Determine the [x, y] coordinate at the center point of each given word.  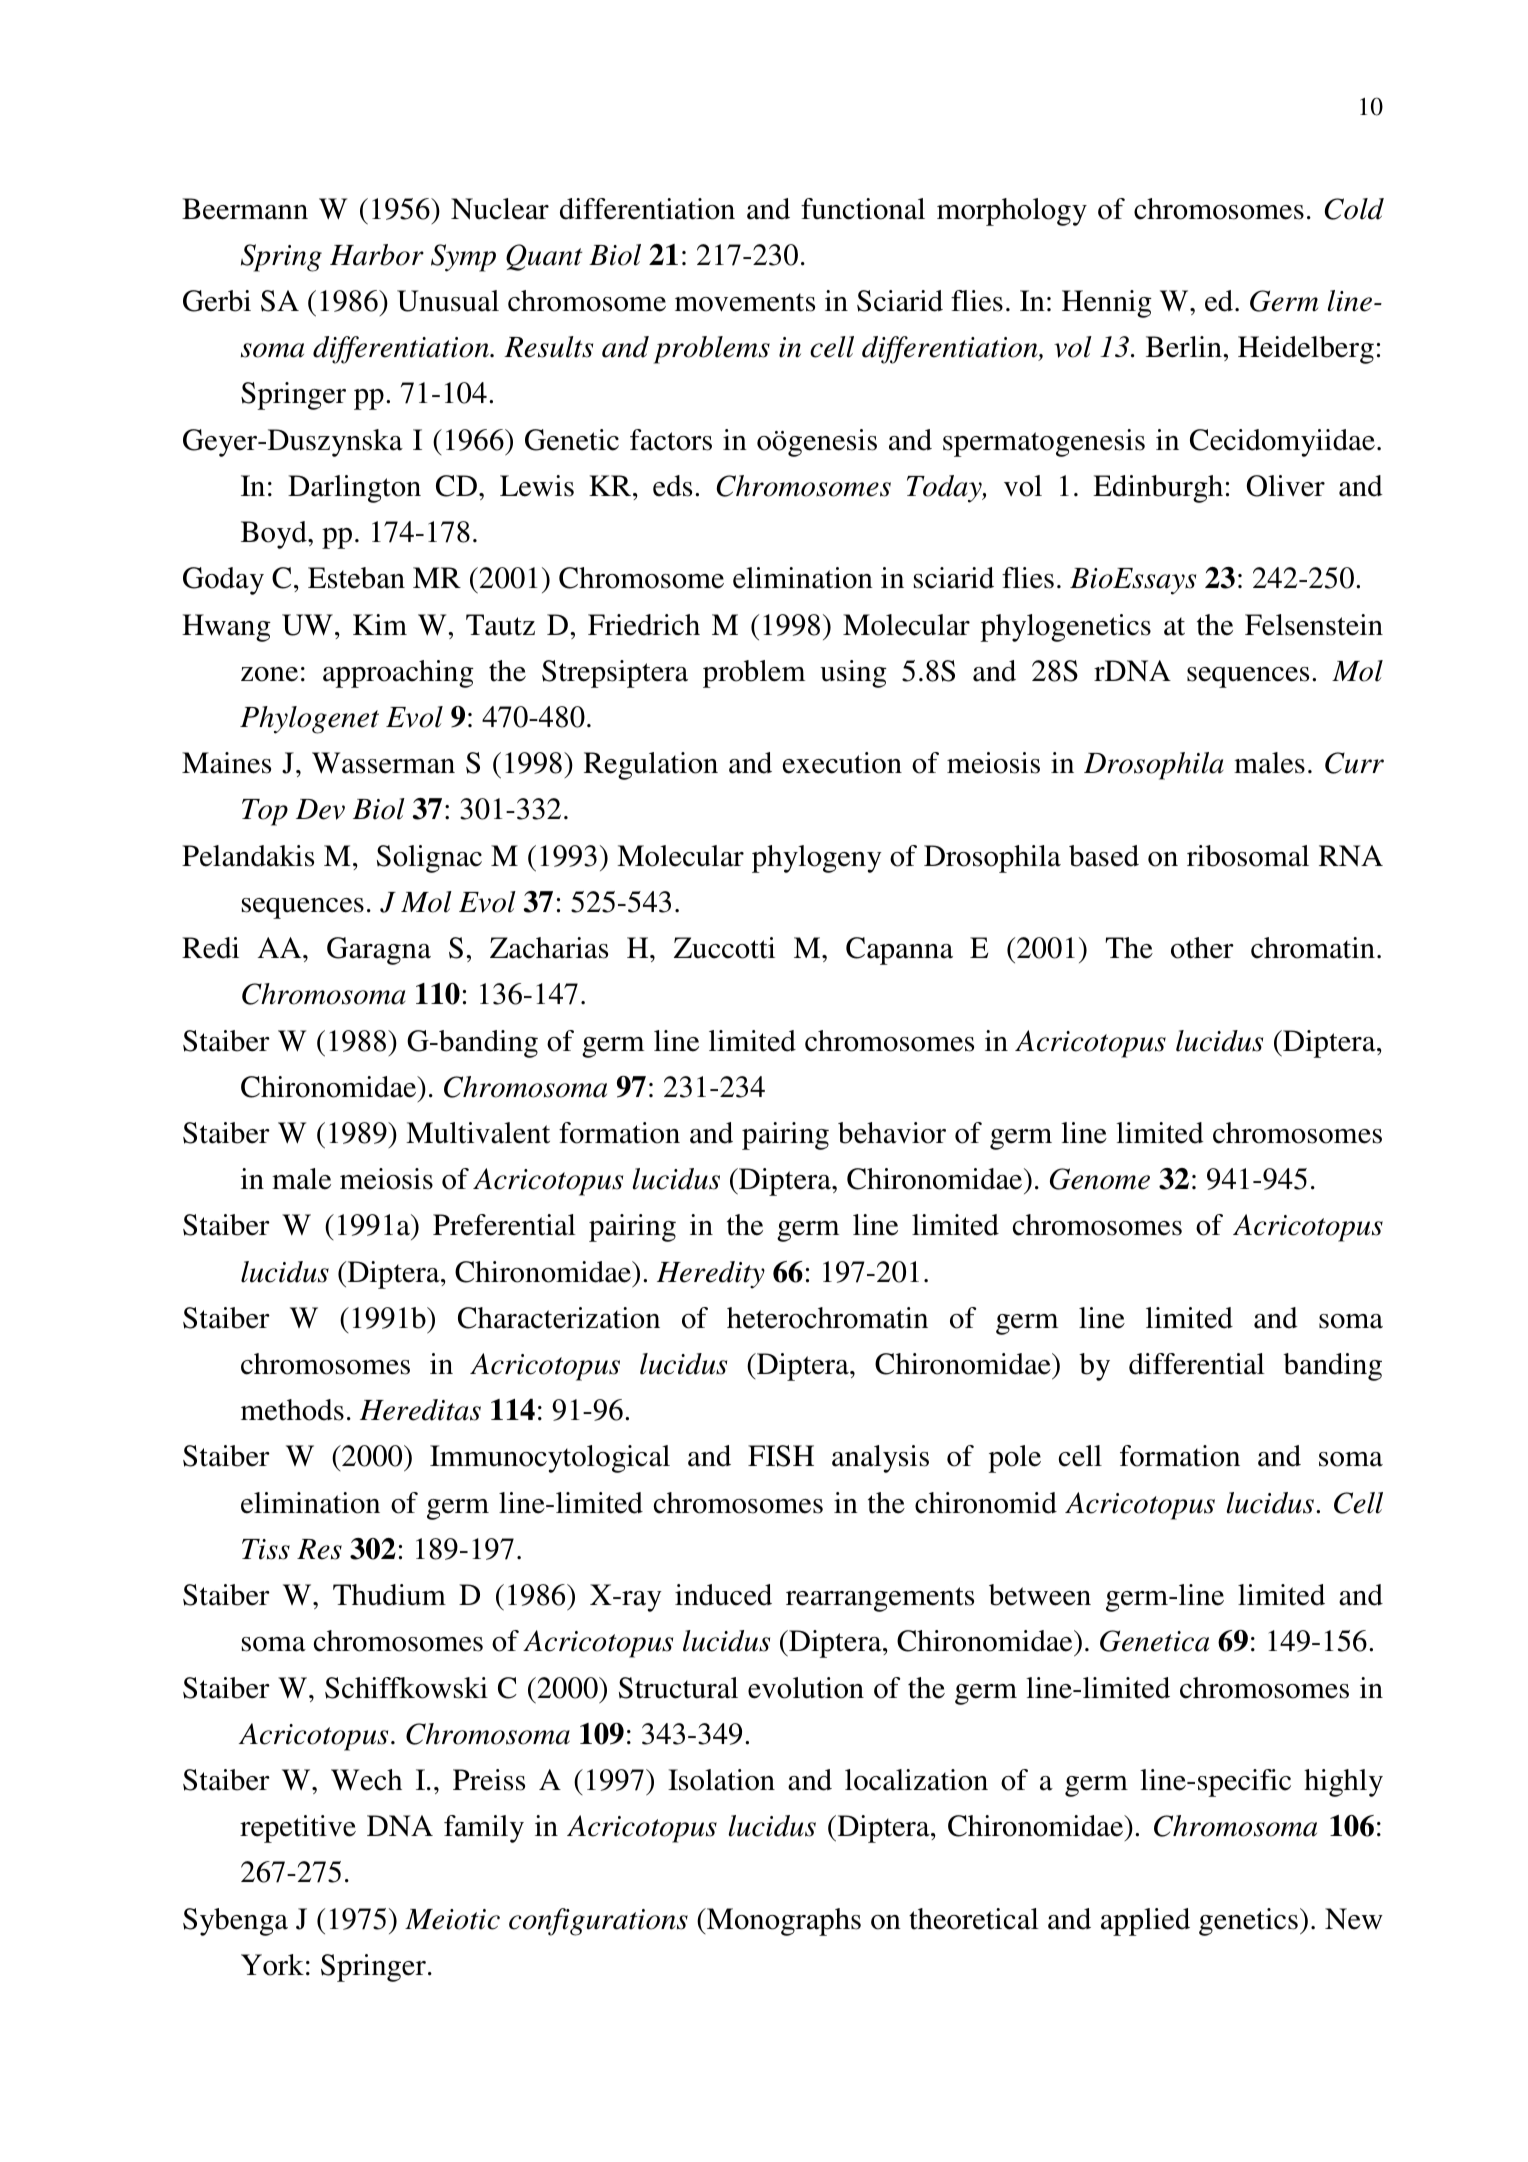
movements [745, 302]
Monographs [783, 1922]
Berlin [1185, 347]
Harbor [377, 255]
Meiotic [452, 1919]
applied [1145, 1922]
